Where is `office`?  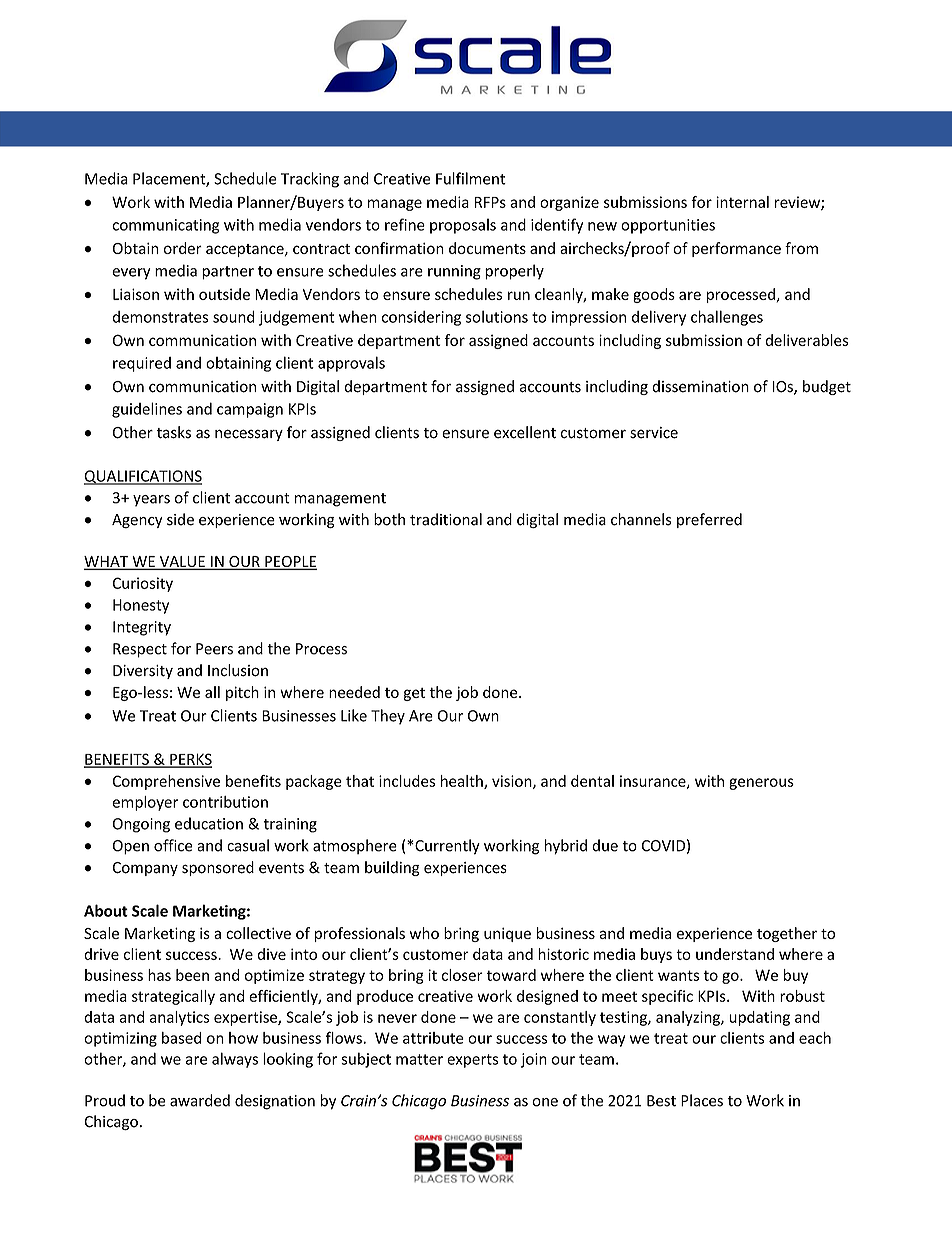
office is located at coordinates (173, 845).
